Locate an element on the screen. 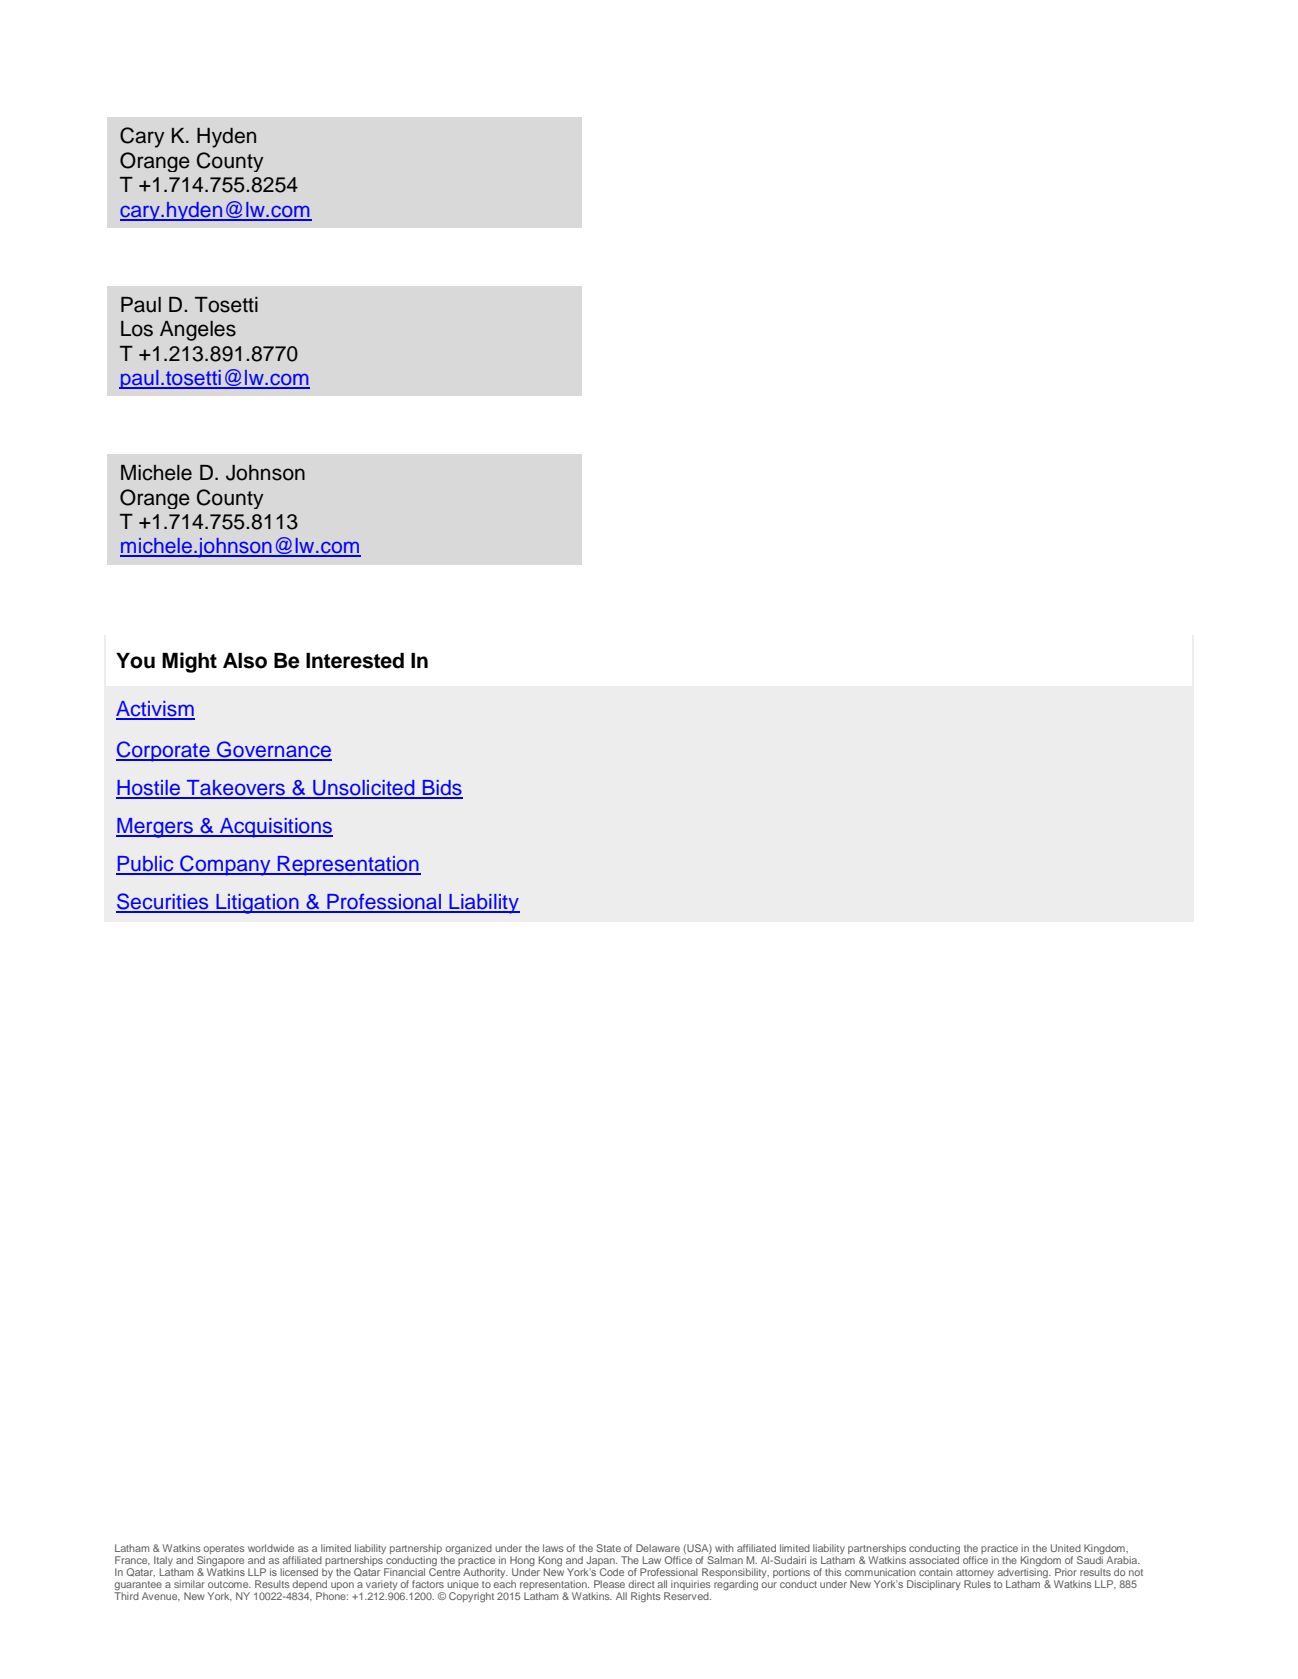  Los is located at coordinates (137, 329).
